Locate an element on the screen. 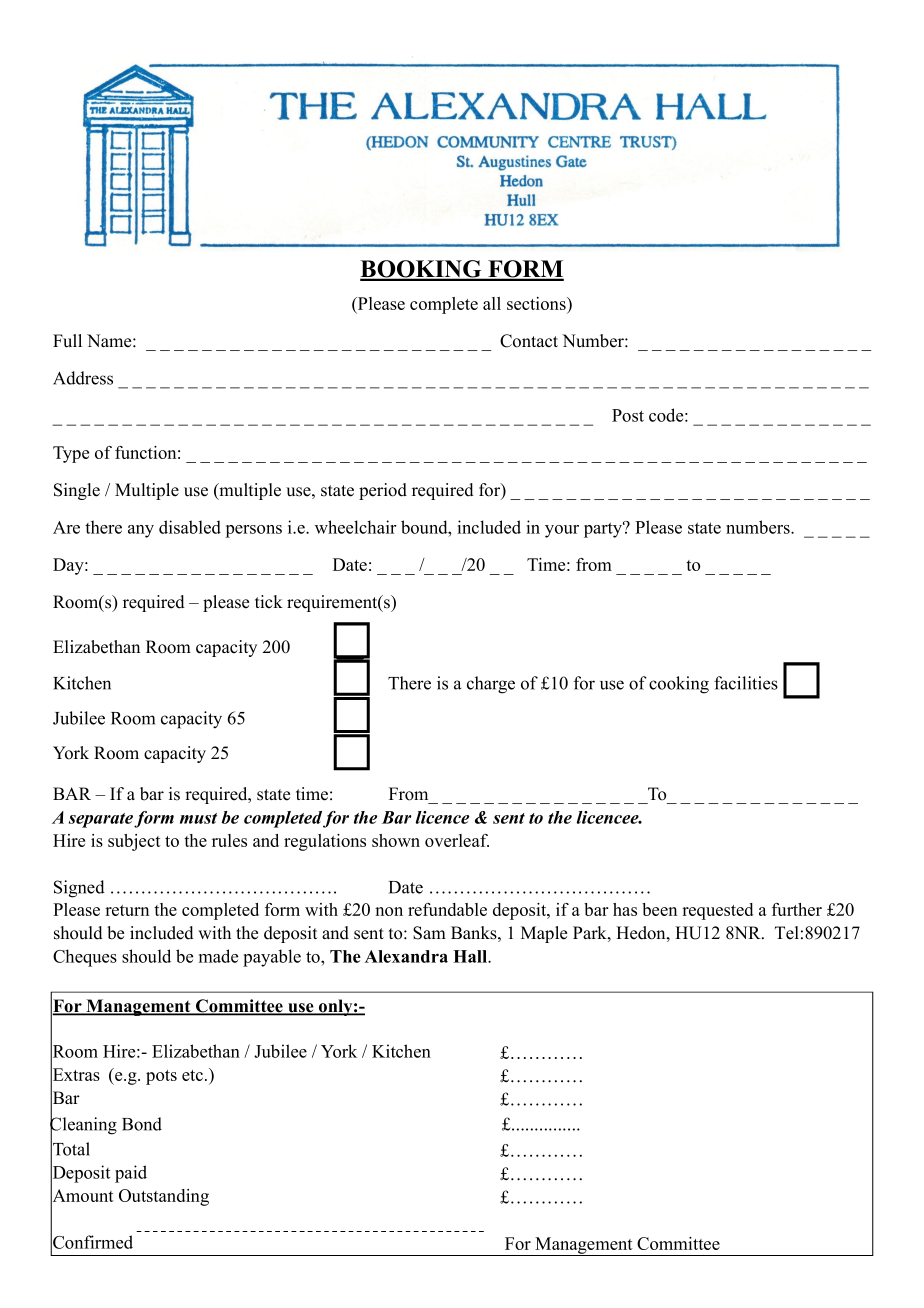 This screenshot has width=924, height=1308. Full is located at coordinates (67, 341).
